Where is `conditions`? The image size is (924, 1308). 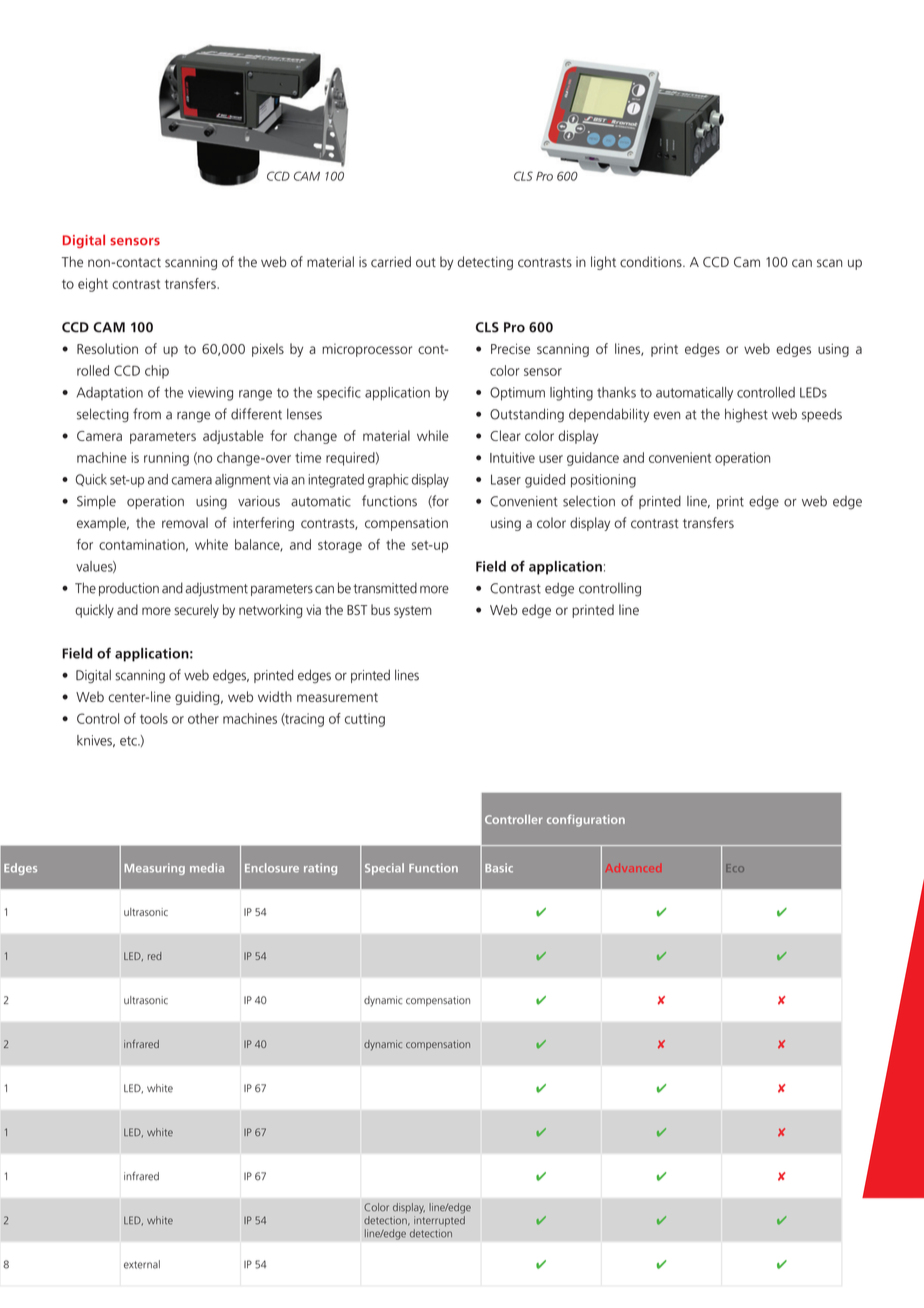
conditions is located at coordinates (652, 261).
